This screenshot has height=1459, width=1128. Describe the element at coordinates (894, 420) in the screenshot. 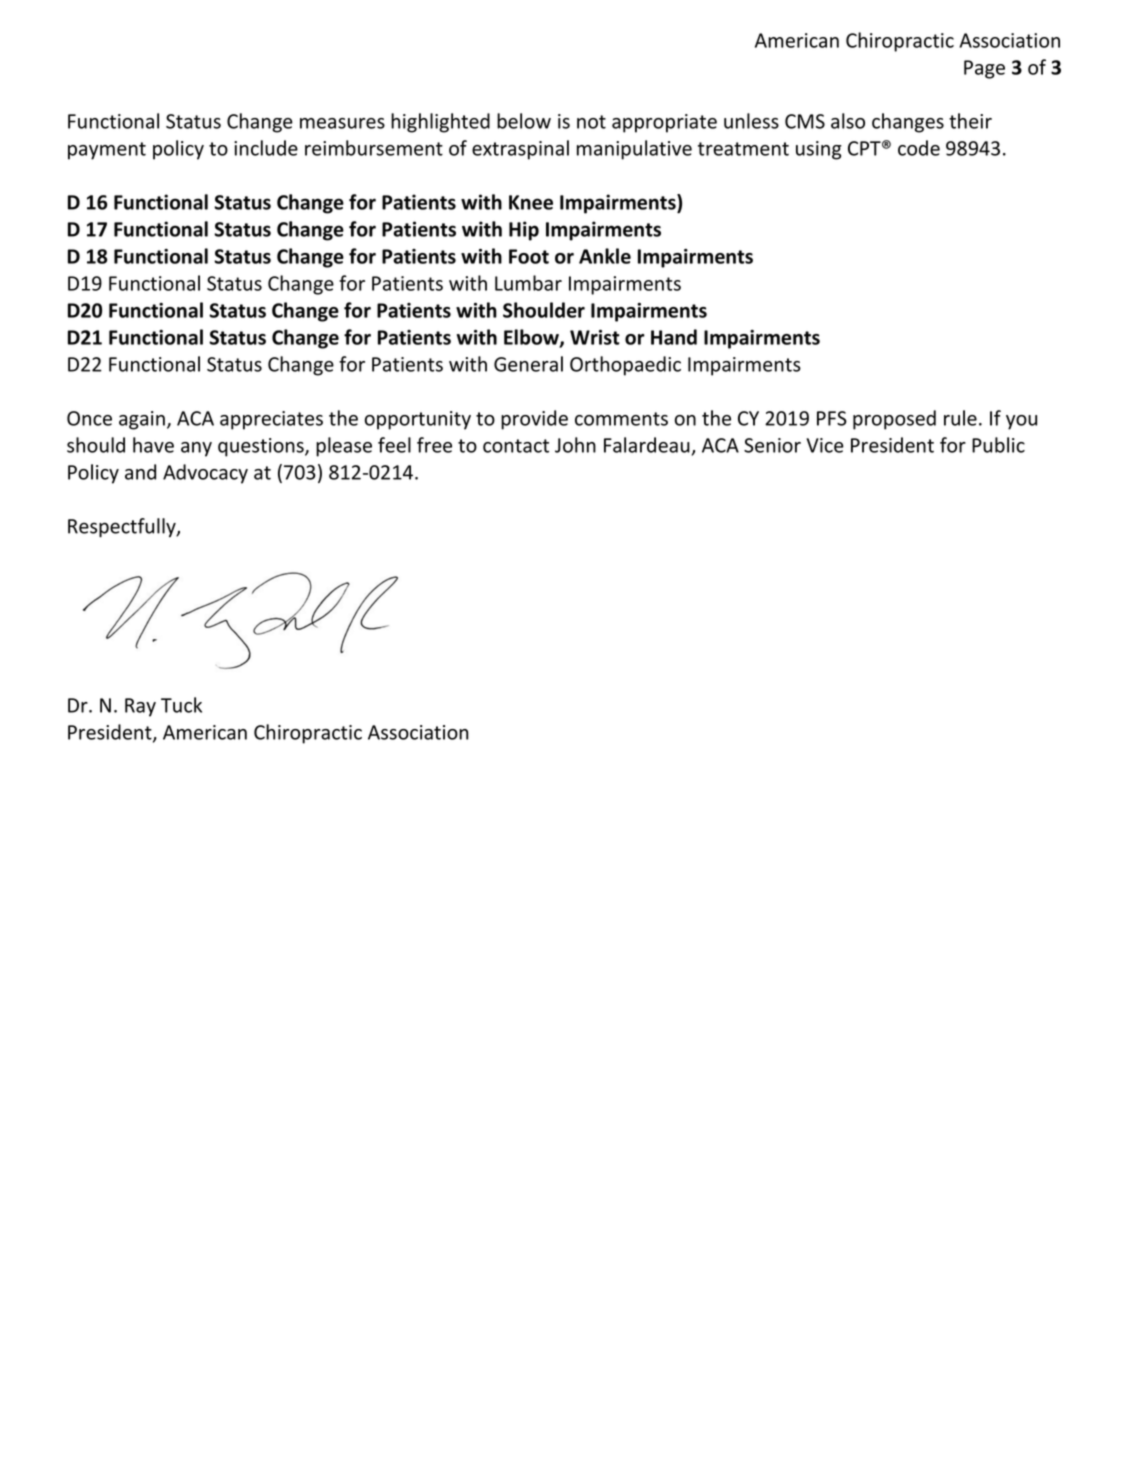

I see `proposed` at that location.
